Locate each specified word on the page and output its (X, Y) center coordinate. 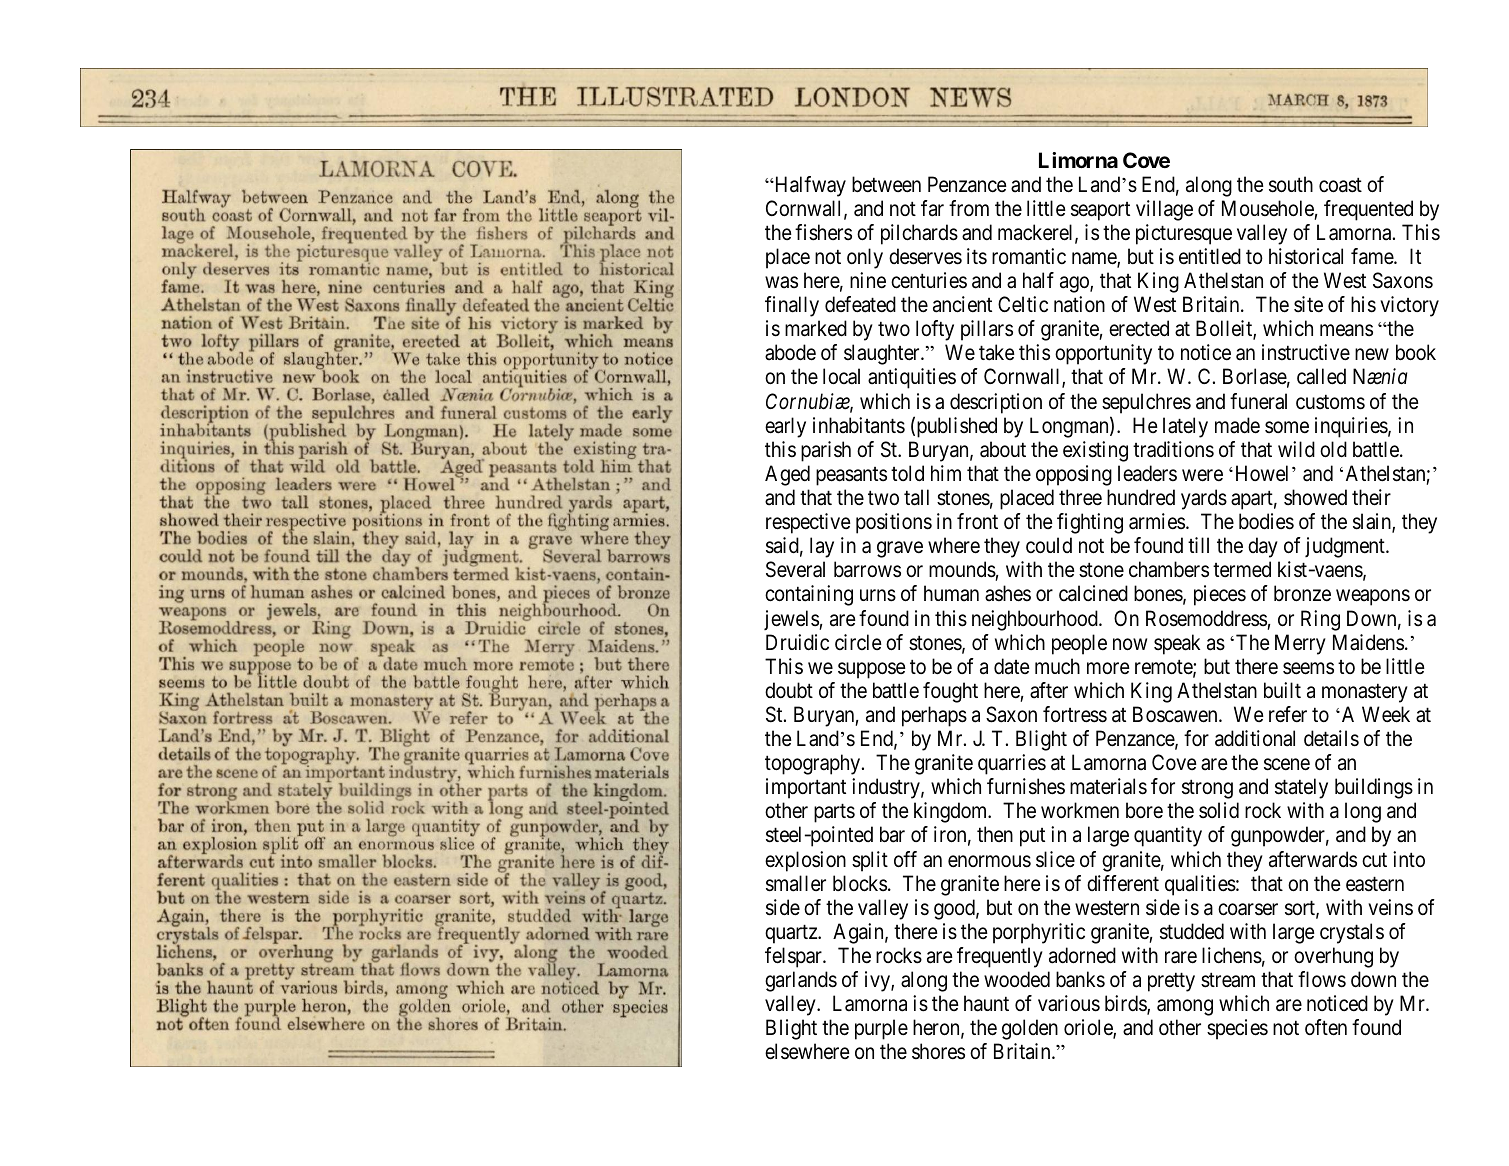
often (1326, 1027)
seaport (1100, 211)
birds (1126, 1004)
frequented (1368, 210)
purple (881, 1029)
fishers (823, 232)
